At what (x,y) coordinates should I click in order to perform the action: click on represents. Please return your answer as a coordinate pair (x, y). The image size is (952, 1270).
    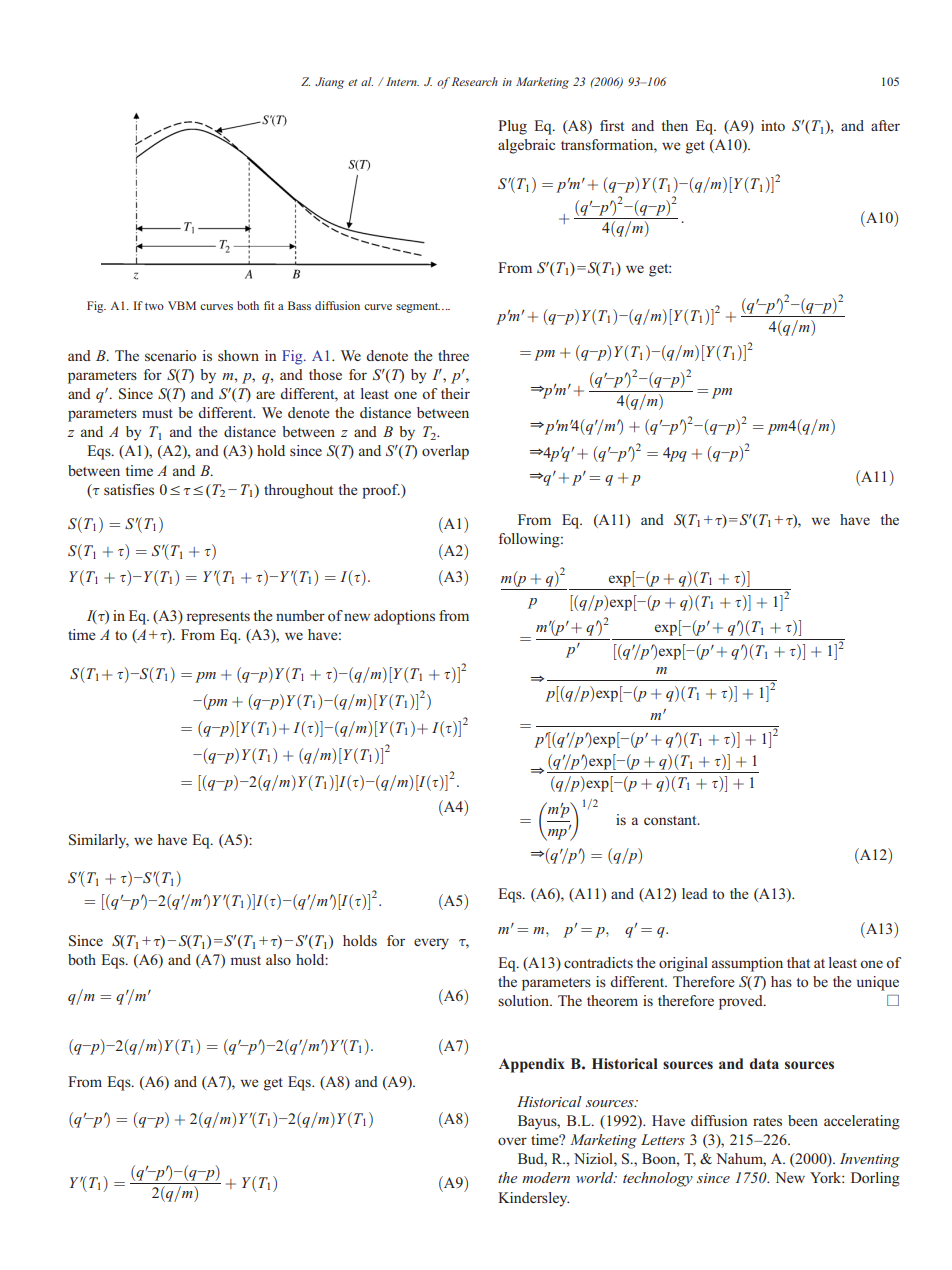
    Looking at the image, I should click on (218, 618).
